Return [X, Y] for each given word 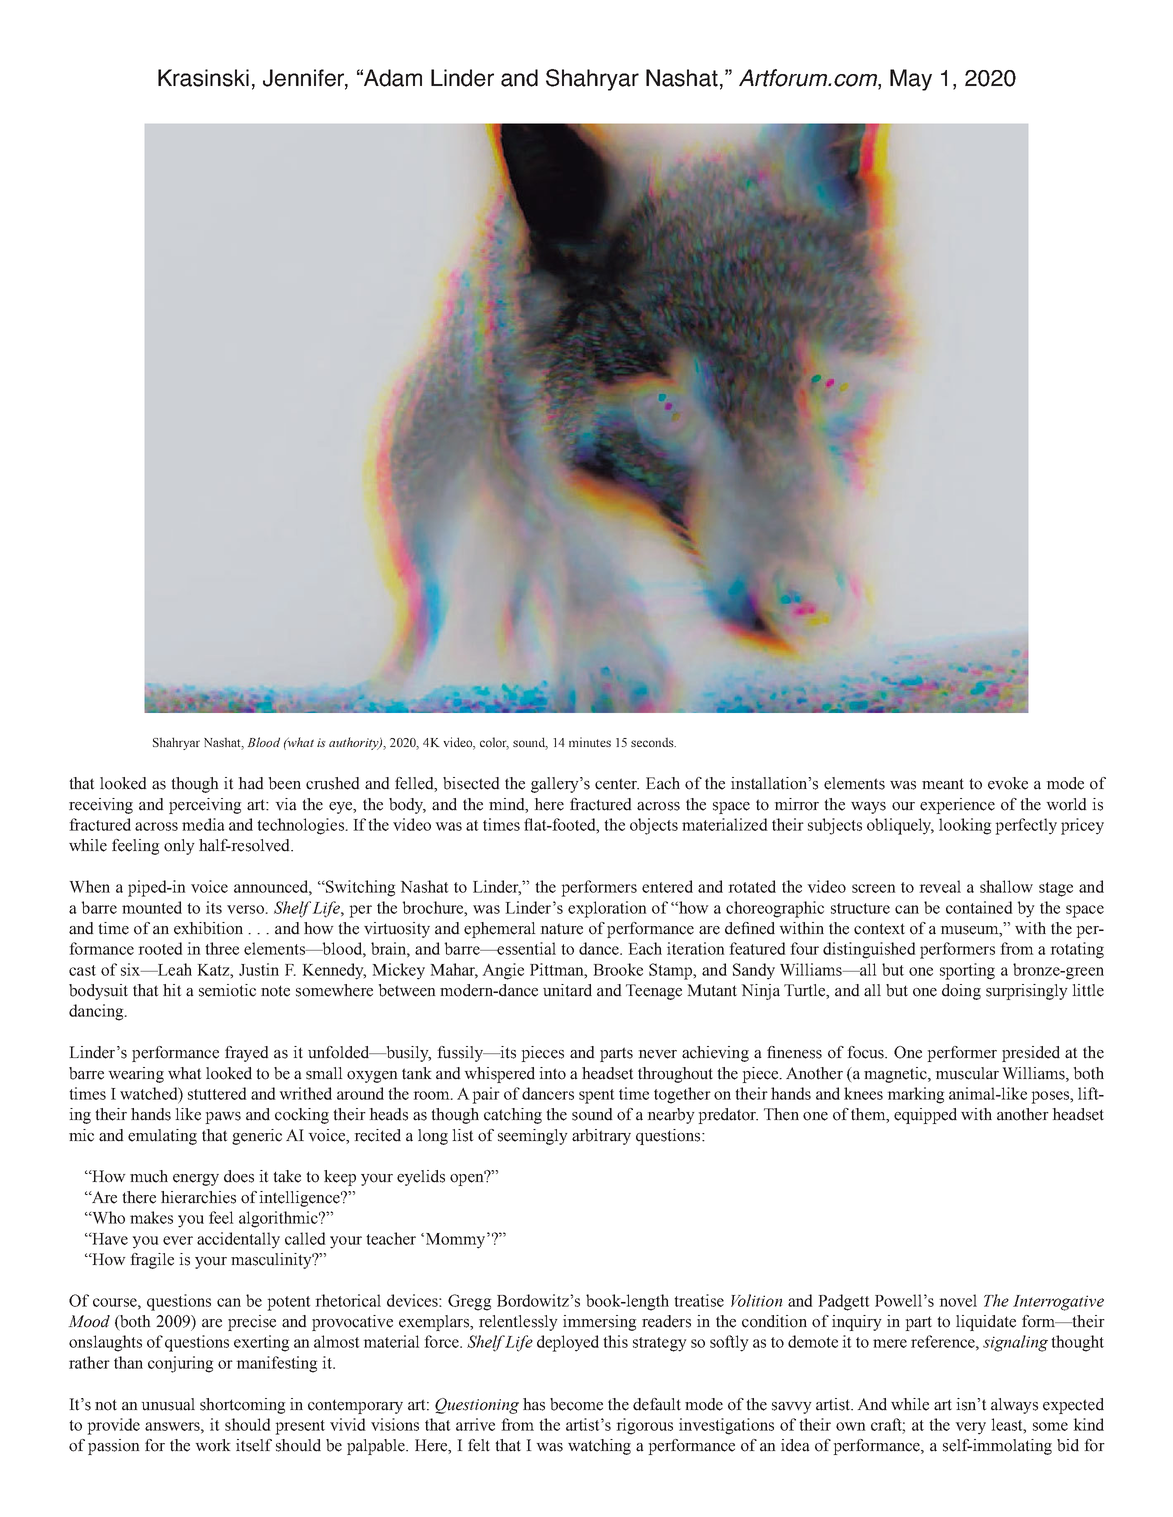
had [251, 783]
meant [943, 784]
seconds [653, 742]
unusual [168, 1404]
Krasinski [203, 78]
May [911, 80]
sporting [967, 971]
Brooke [618, 969]
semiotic [227, 990]
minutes [590, 742]
